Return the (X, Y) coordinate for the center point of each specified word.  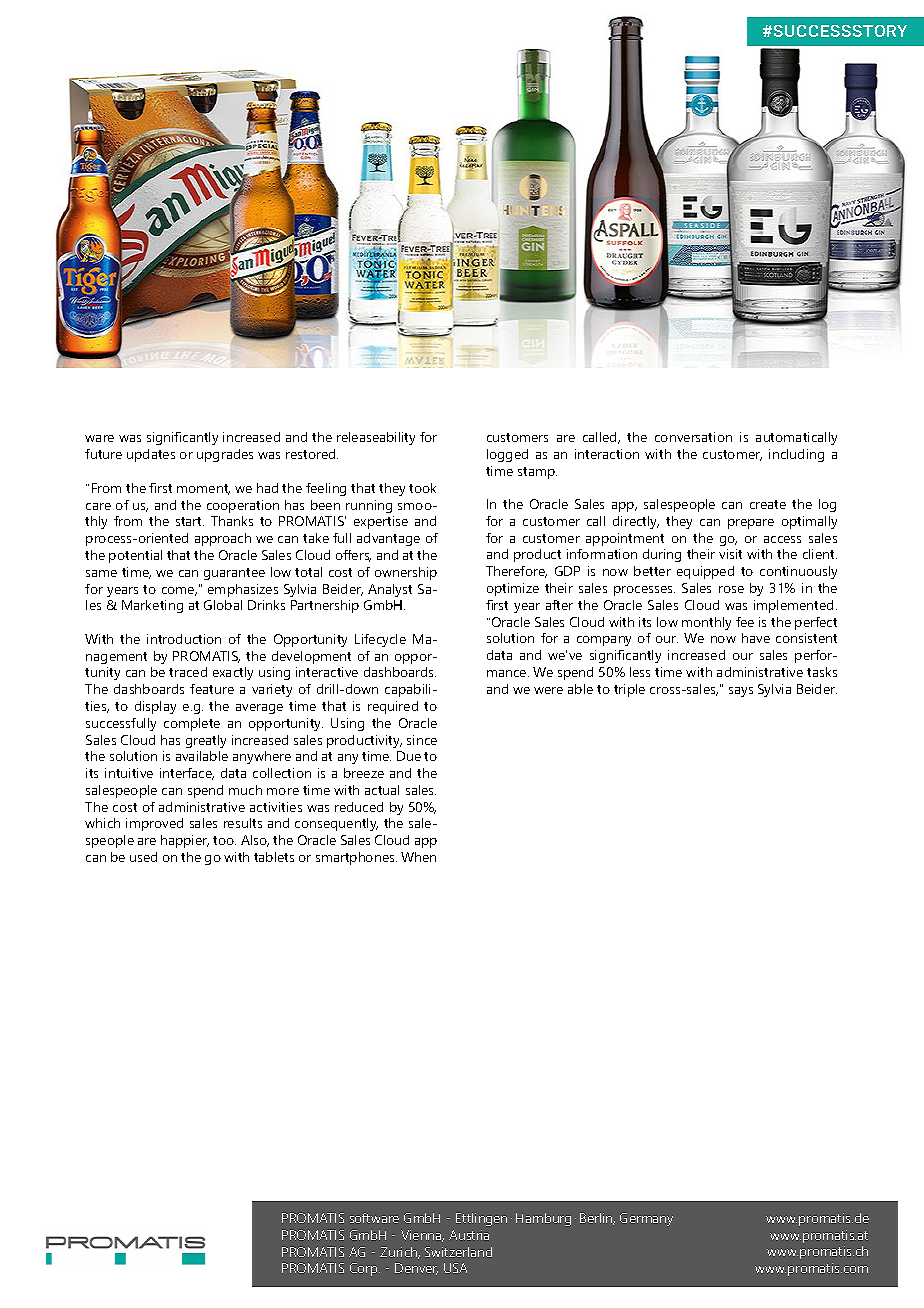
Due (409, 756)
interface (187, 774)
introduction (184, 639)
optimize (513, 589)
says (741, 692)
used (143, 857)
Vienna (422, 1236)
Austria (469, 1235)
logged (507, 455)
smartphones (356, 858)
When (418, 857)
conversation (693, 437)
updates (151, 455)
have (756, 638)
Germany (646, 1219)
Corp (365, 1269)
